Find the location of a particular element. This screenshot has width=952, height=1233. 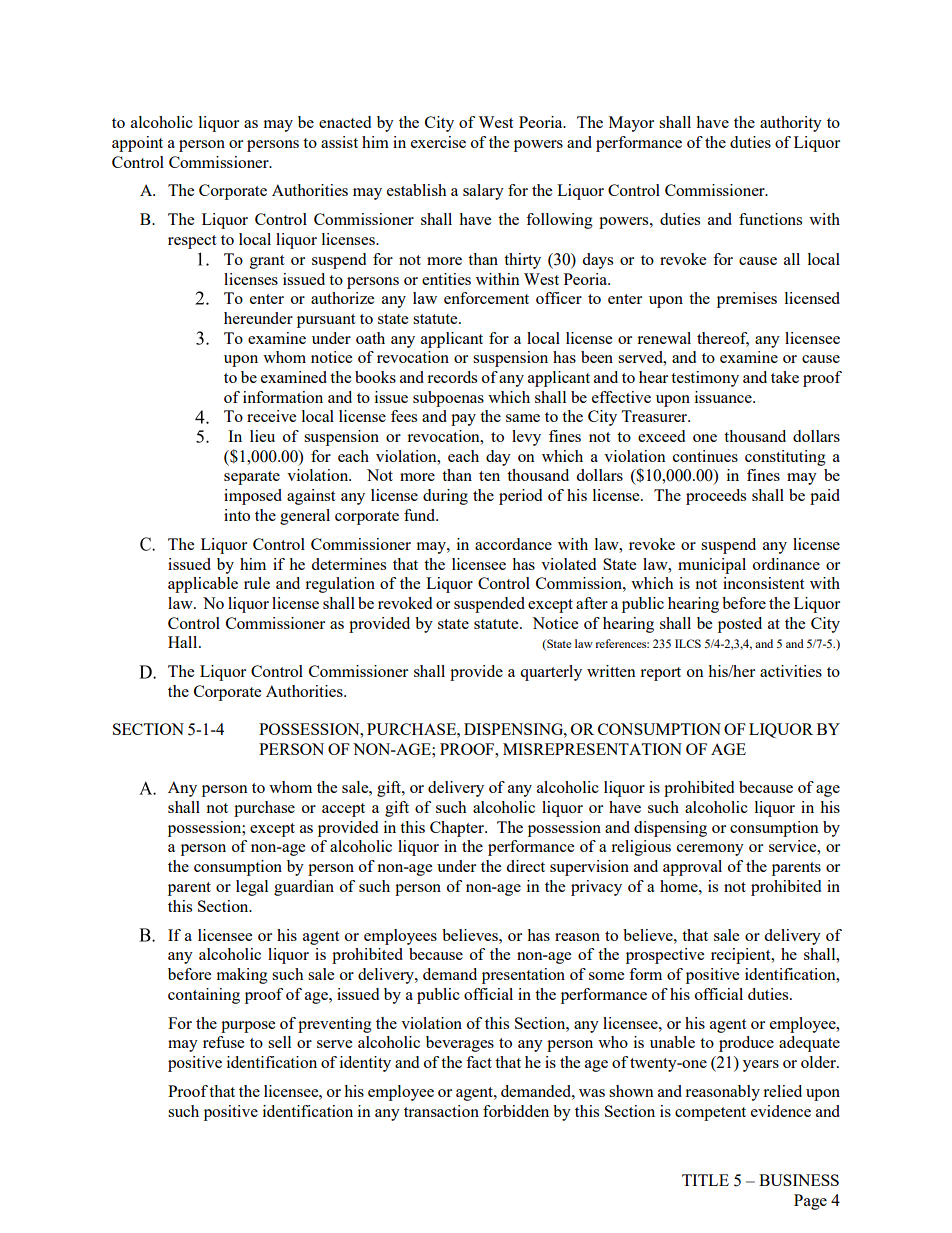

pay is located at coordinates (463, 420).
